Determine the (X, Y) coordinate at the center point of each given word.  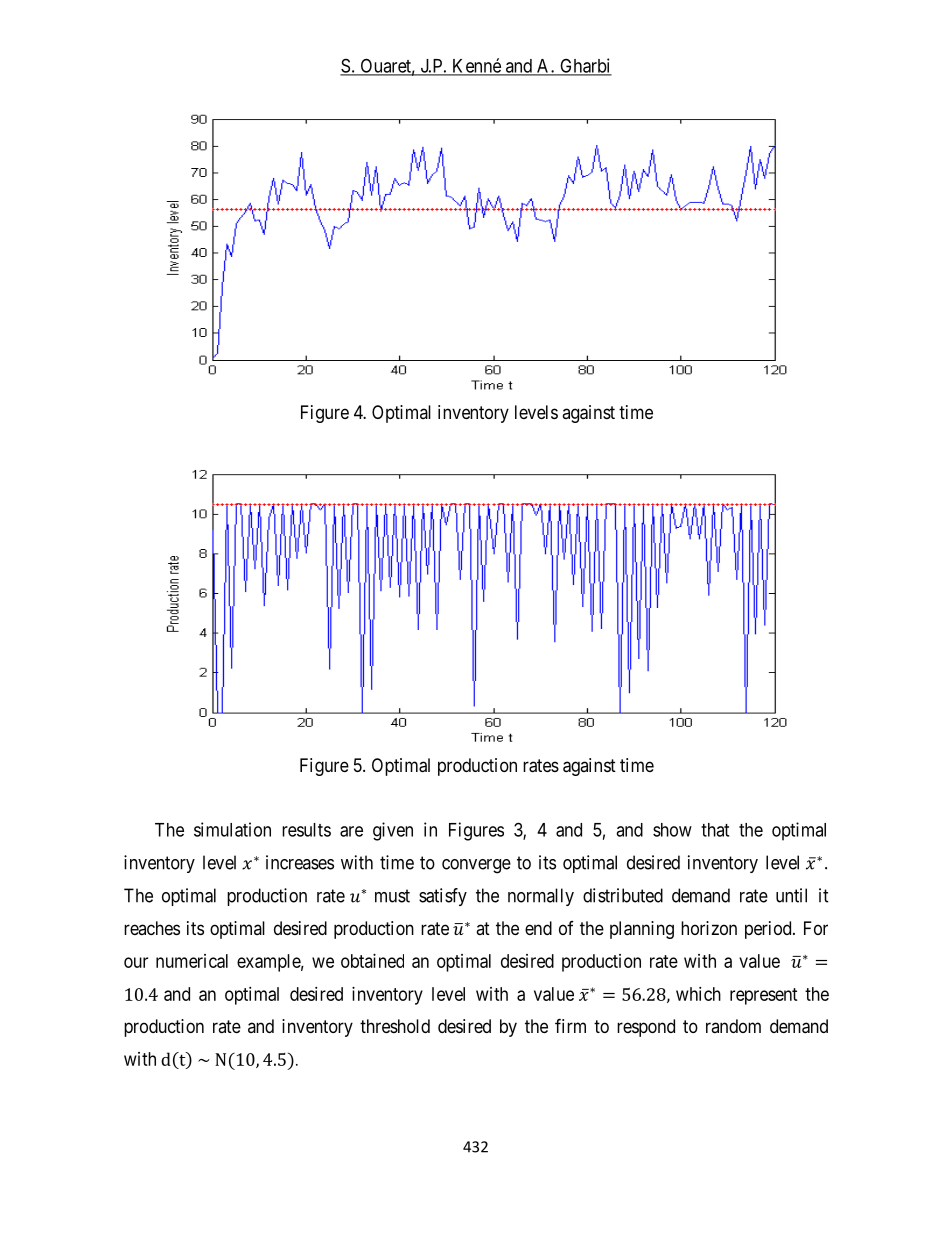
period (769, 930)
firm (570, 1025)
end (538, 928)
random (733, 1026)
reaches (152, 928)
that (715, 830)
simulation (232, 829)
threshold (395, 1026)
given (393, 831)
